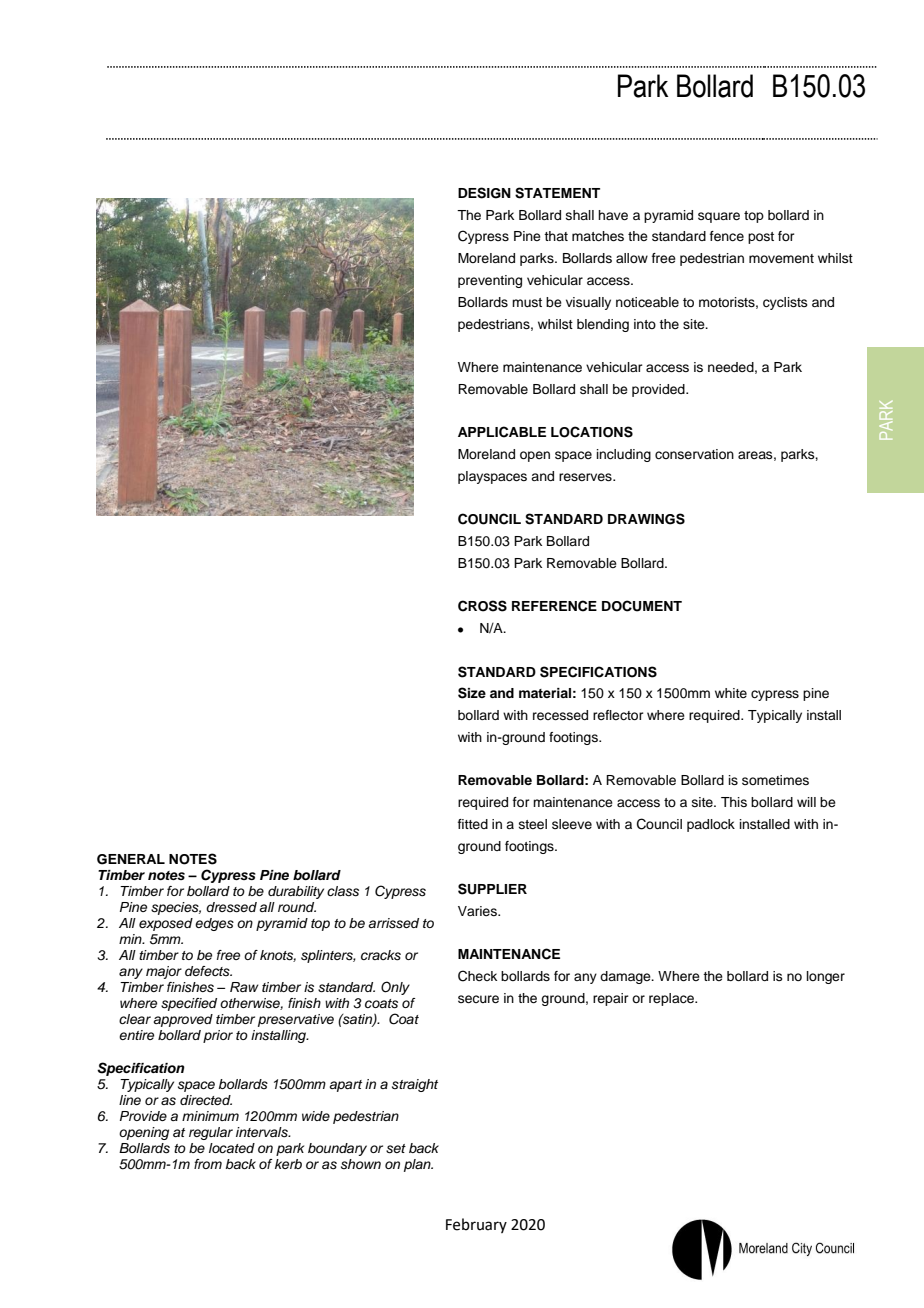 The image size is (924, 1308). What do you see at coordinates (731, 693) in the image?
I see `white` at bounding box center [731, 693].
